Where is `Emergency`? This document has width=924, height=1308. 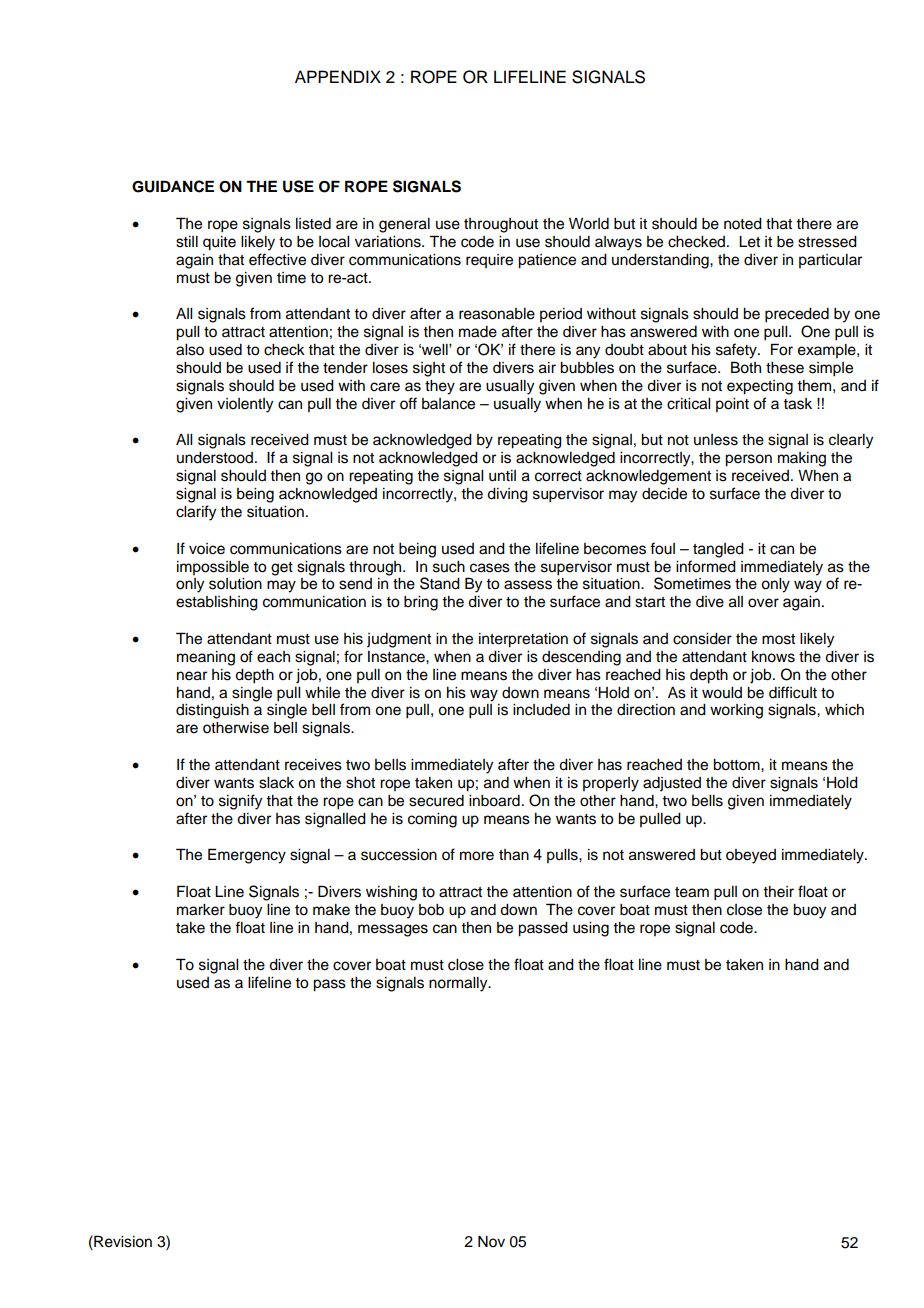 Emergency is located at coordinates (247, 856).
